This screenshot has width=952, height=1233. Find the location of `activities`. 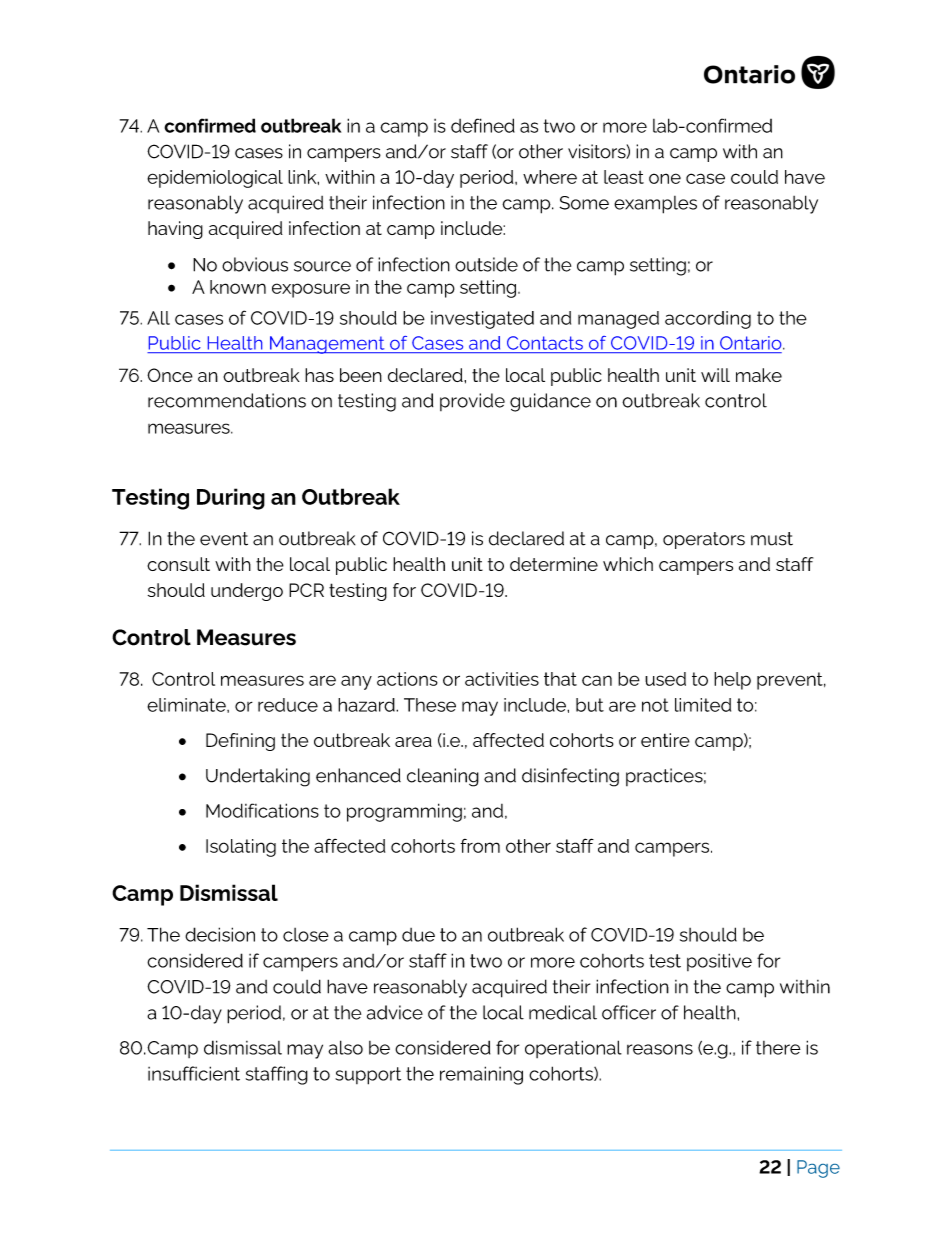

activities is located at coordinates (502, 679).
